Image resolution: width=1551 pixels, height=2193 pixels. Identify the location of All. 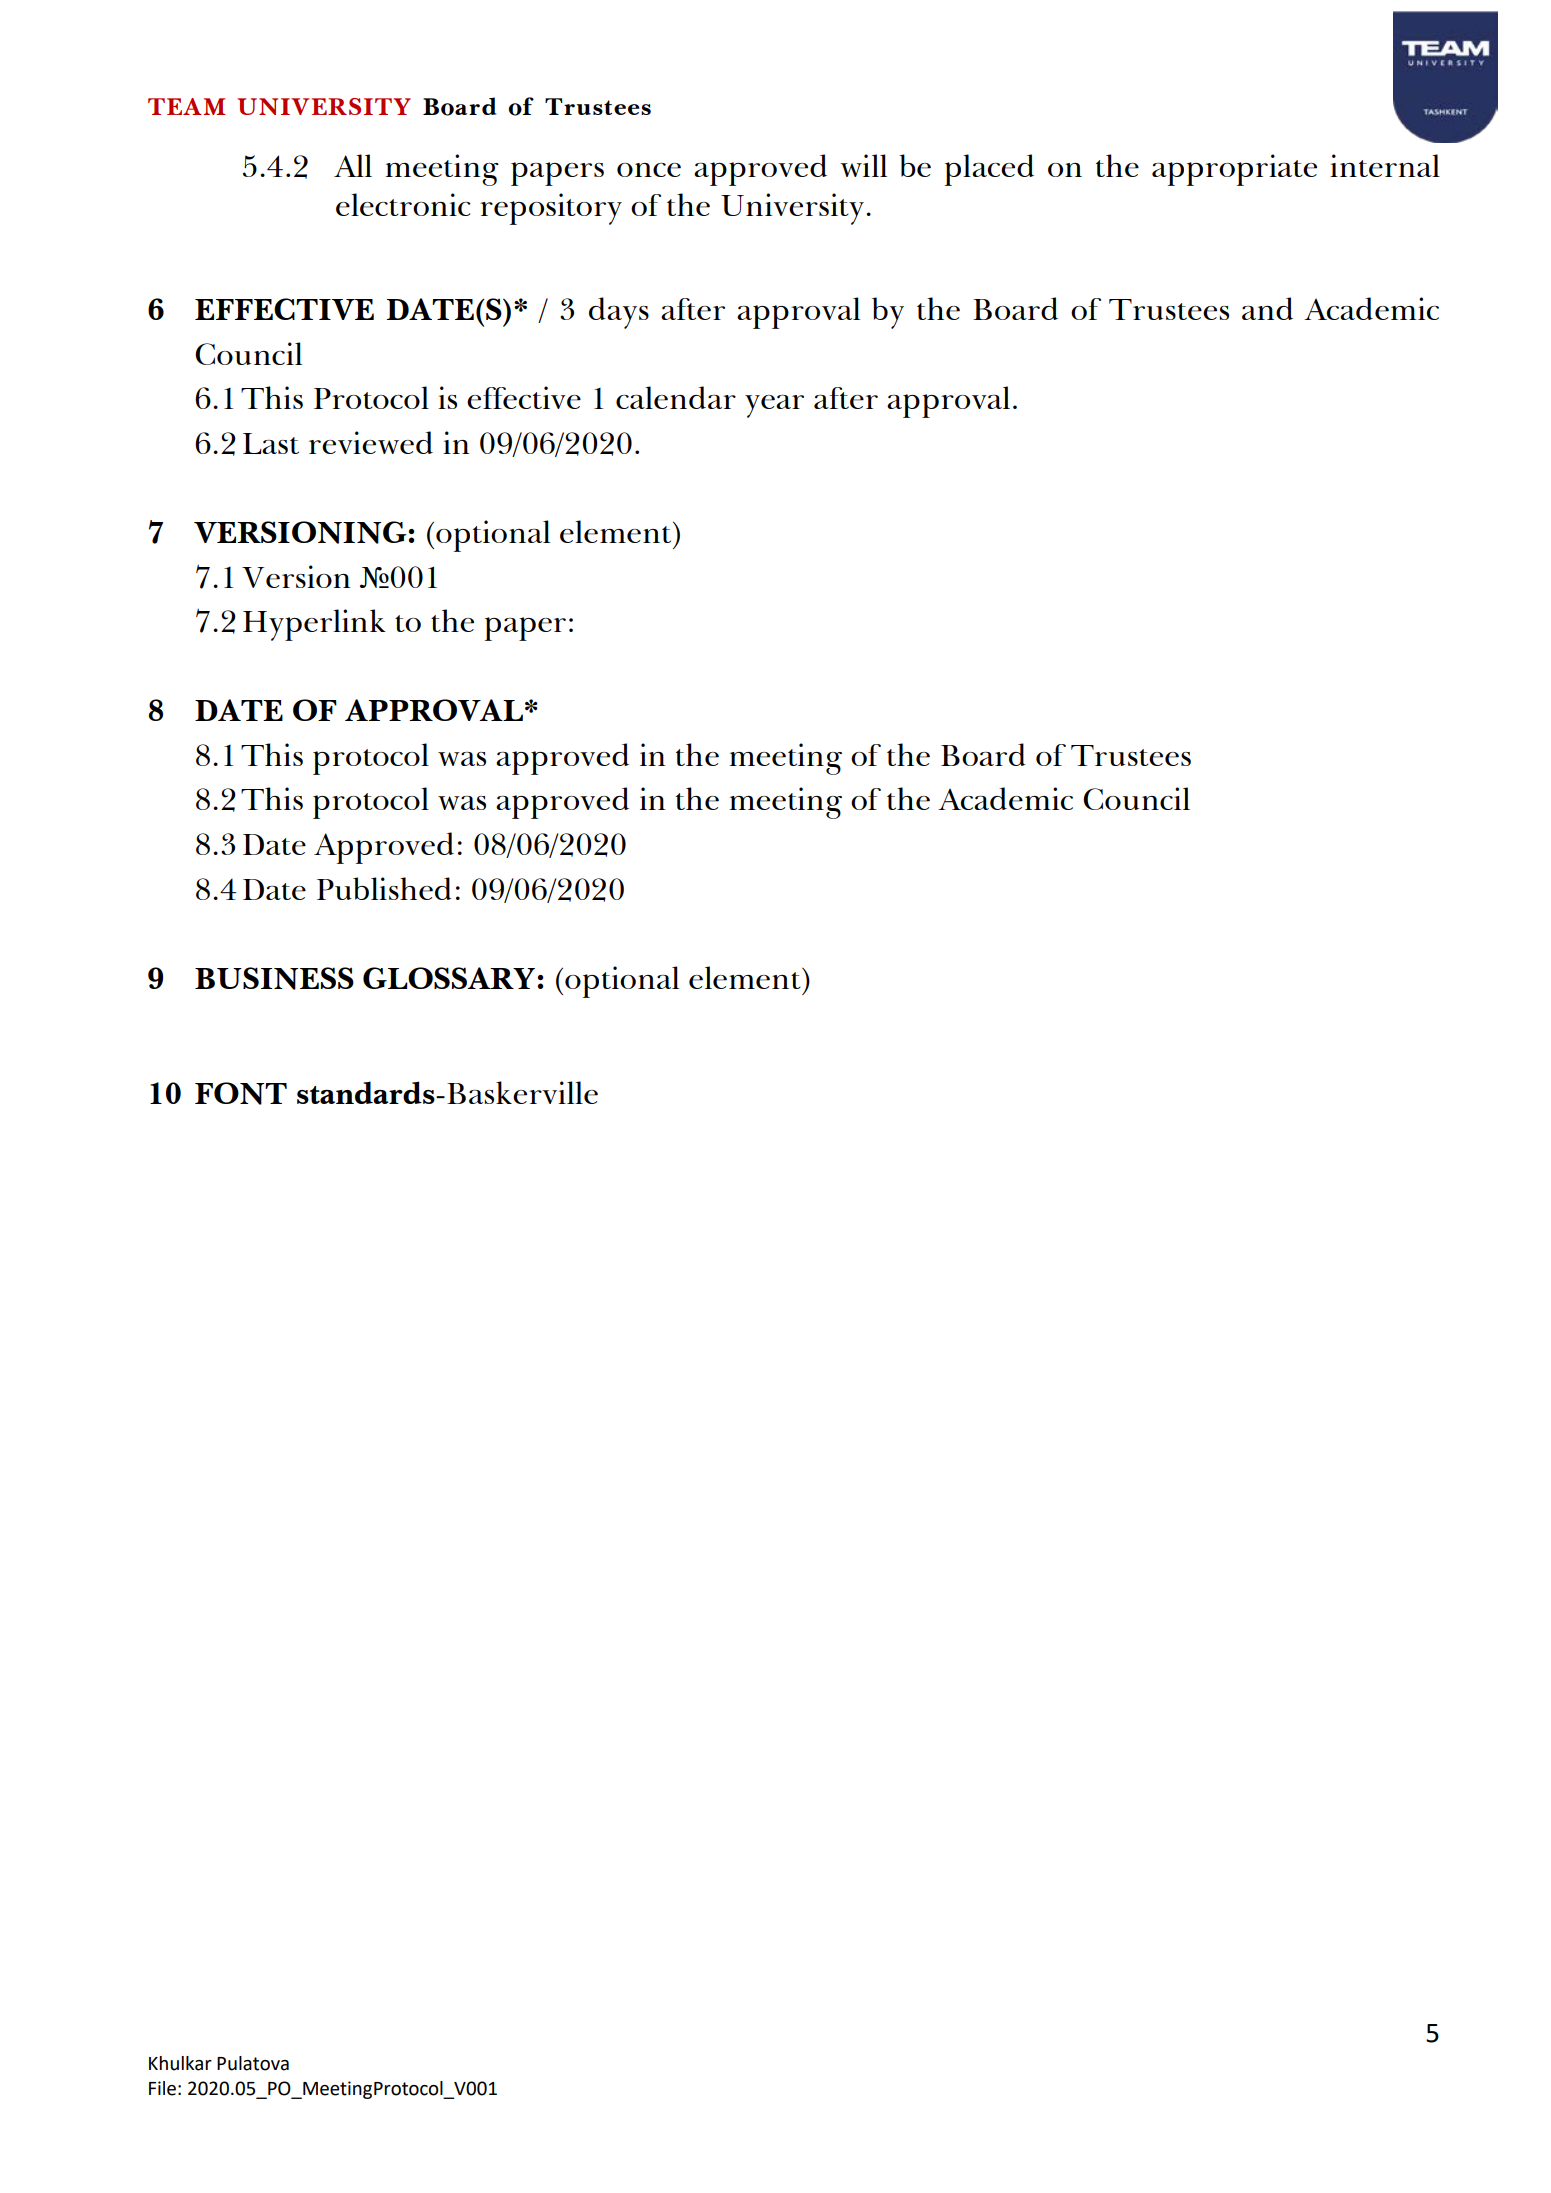
(353, 165).
